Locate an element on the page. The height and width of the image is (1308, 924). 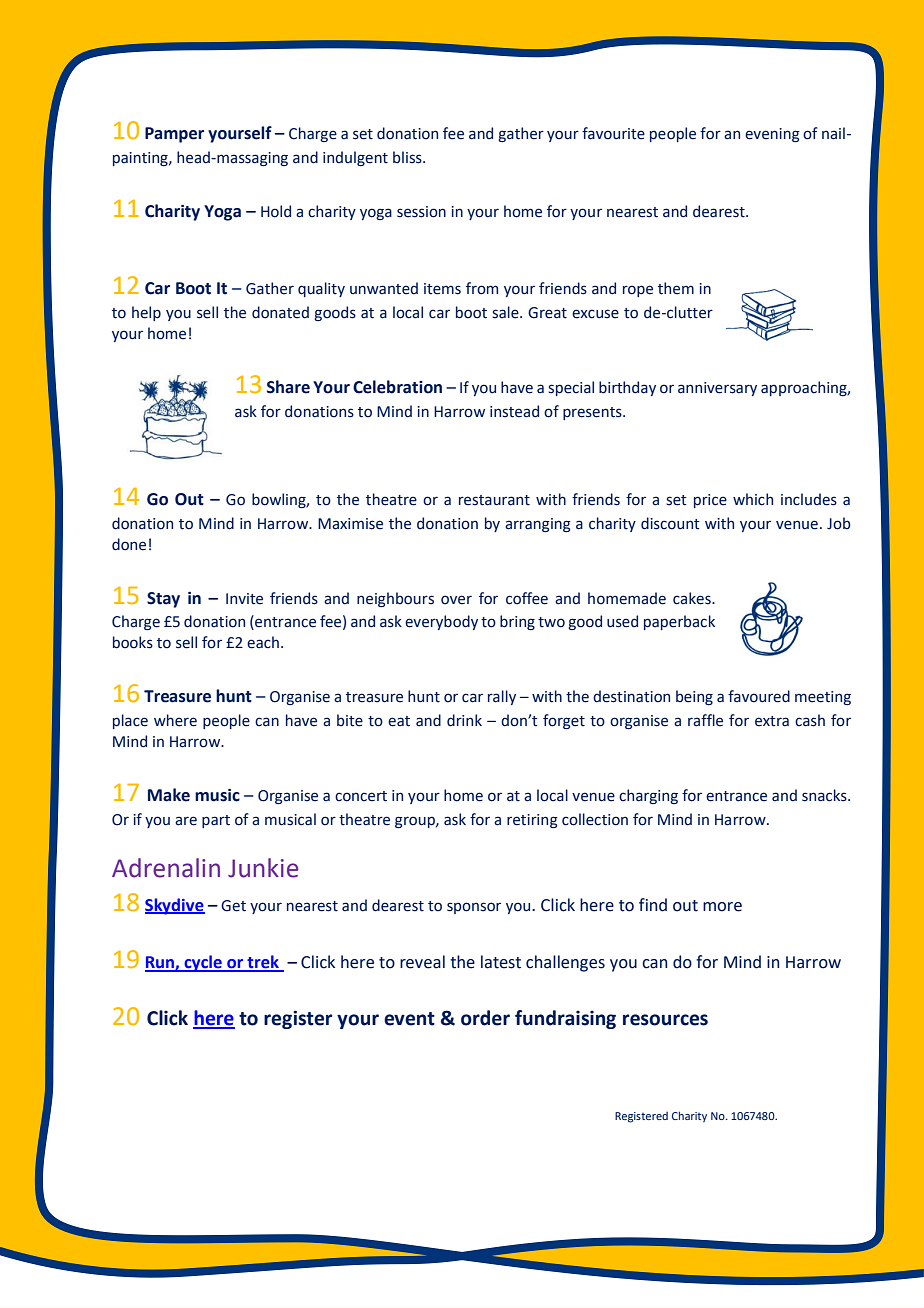
bliss is located at coordinates (408, 157).
